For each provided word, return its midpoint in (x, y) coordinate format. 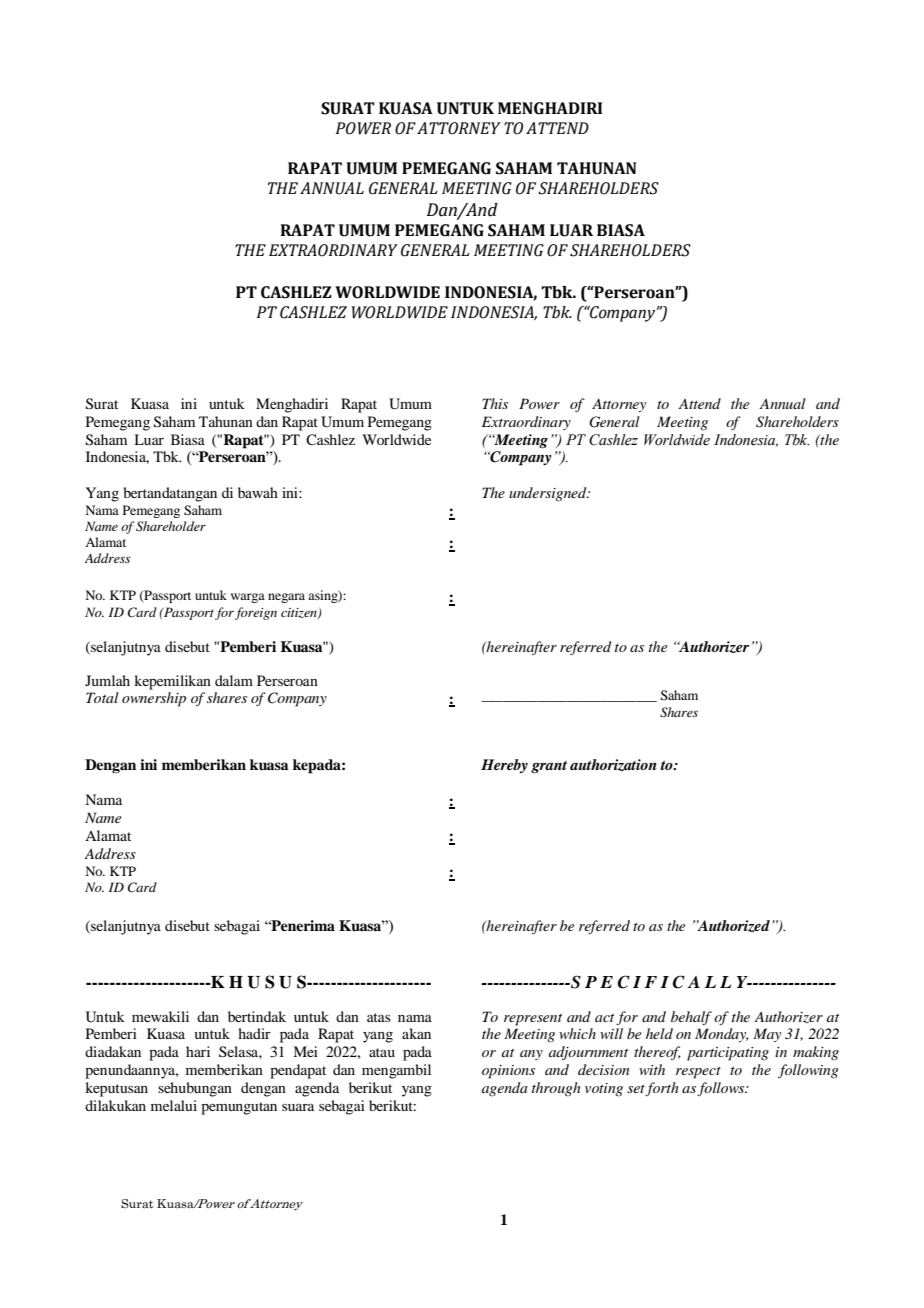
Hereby (504, 766)
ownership (154, 699)
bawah (258, 492)
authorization (613, 765)
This (495, 403)
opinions (508, 1072)
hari (198, 1051)
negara (286, 598)
